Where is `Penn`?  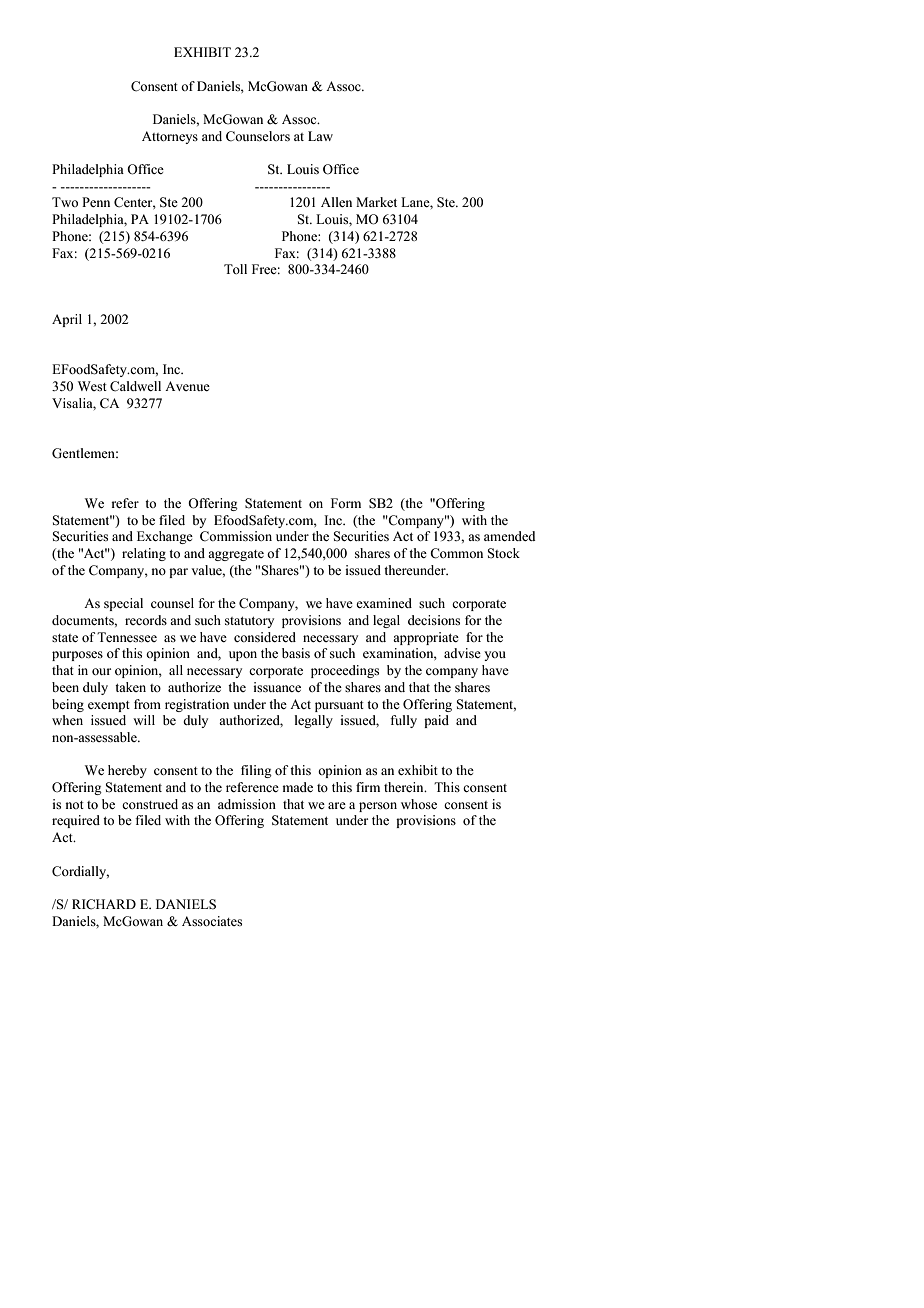 Penn is located at coordinates (96, 202).
